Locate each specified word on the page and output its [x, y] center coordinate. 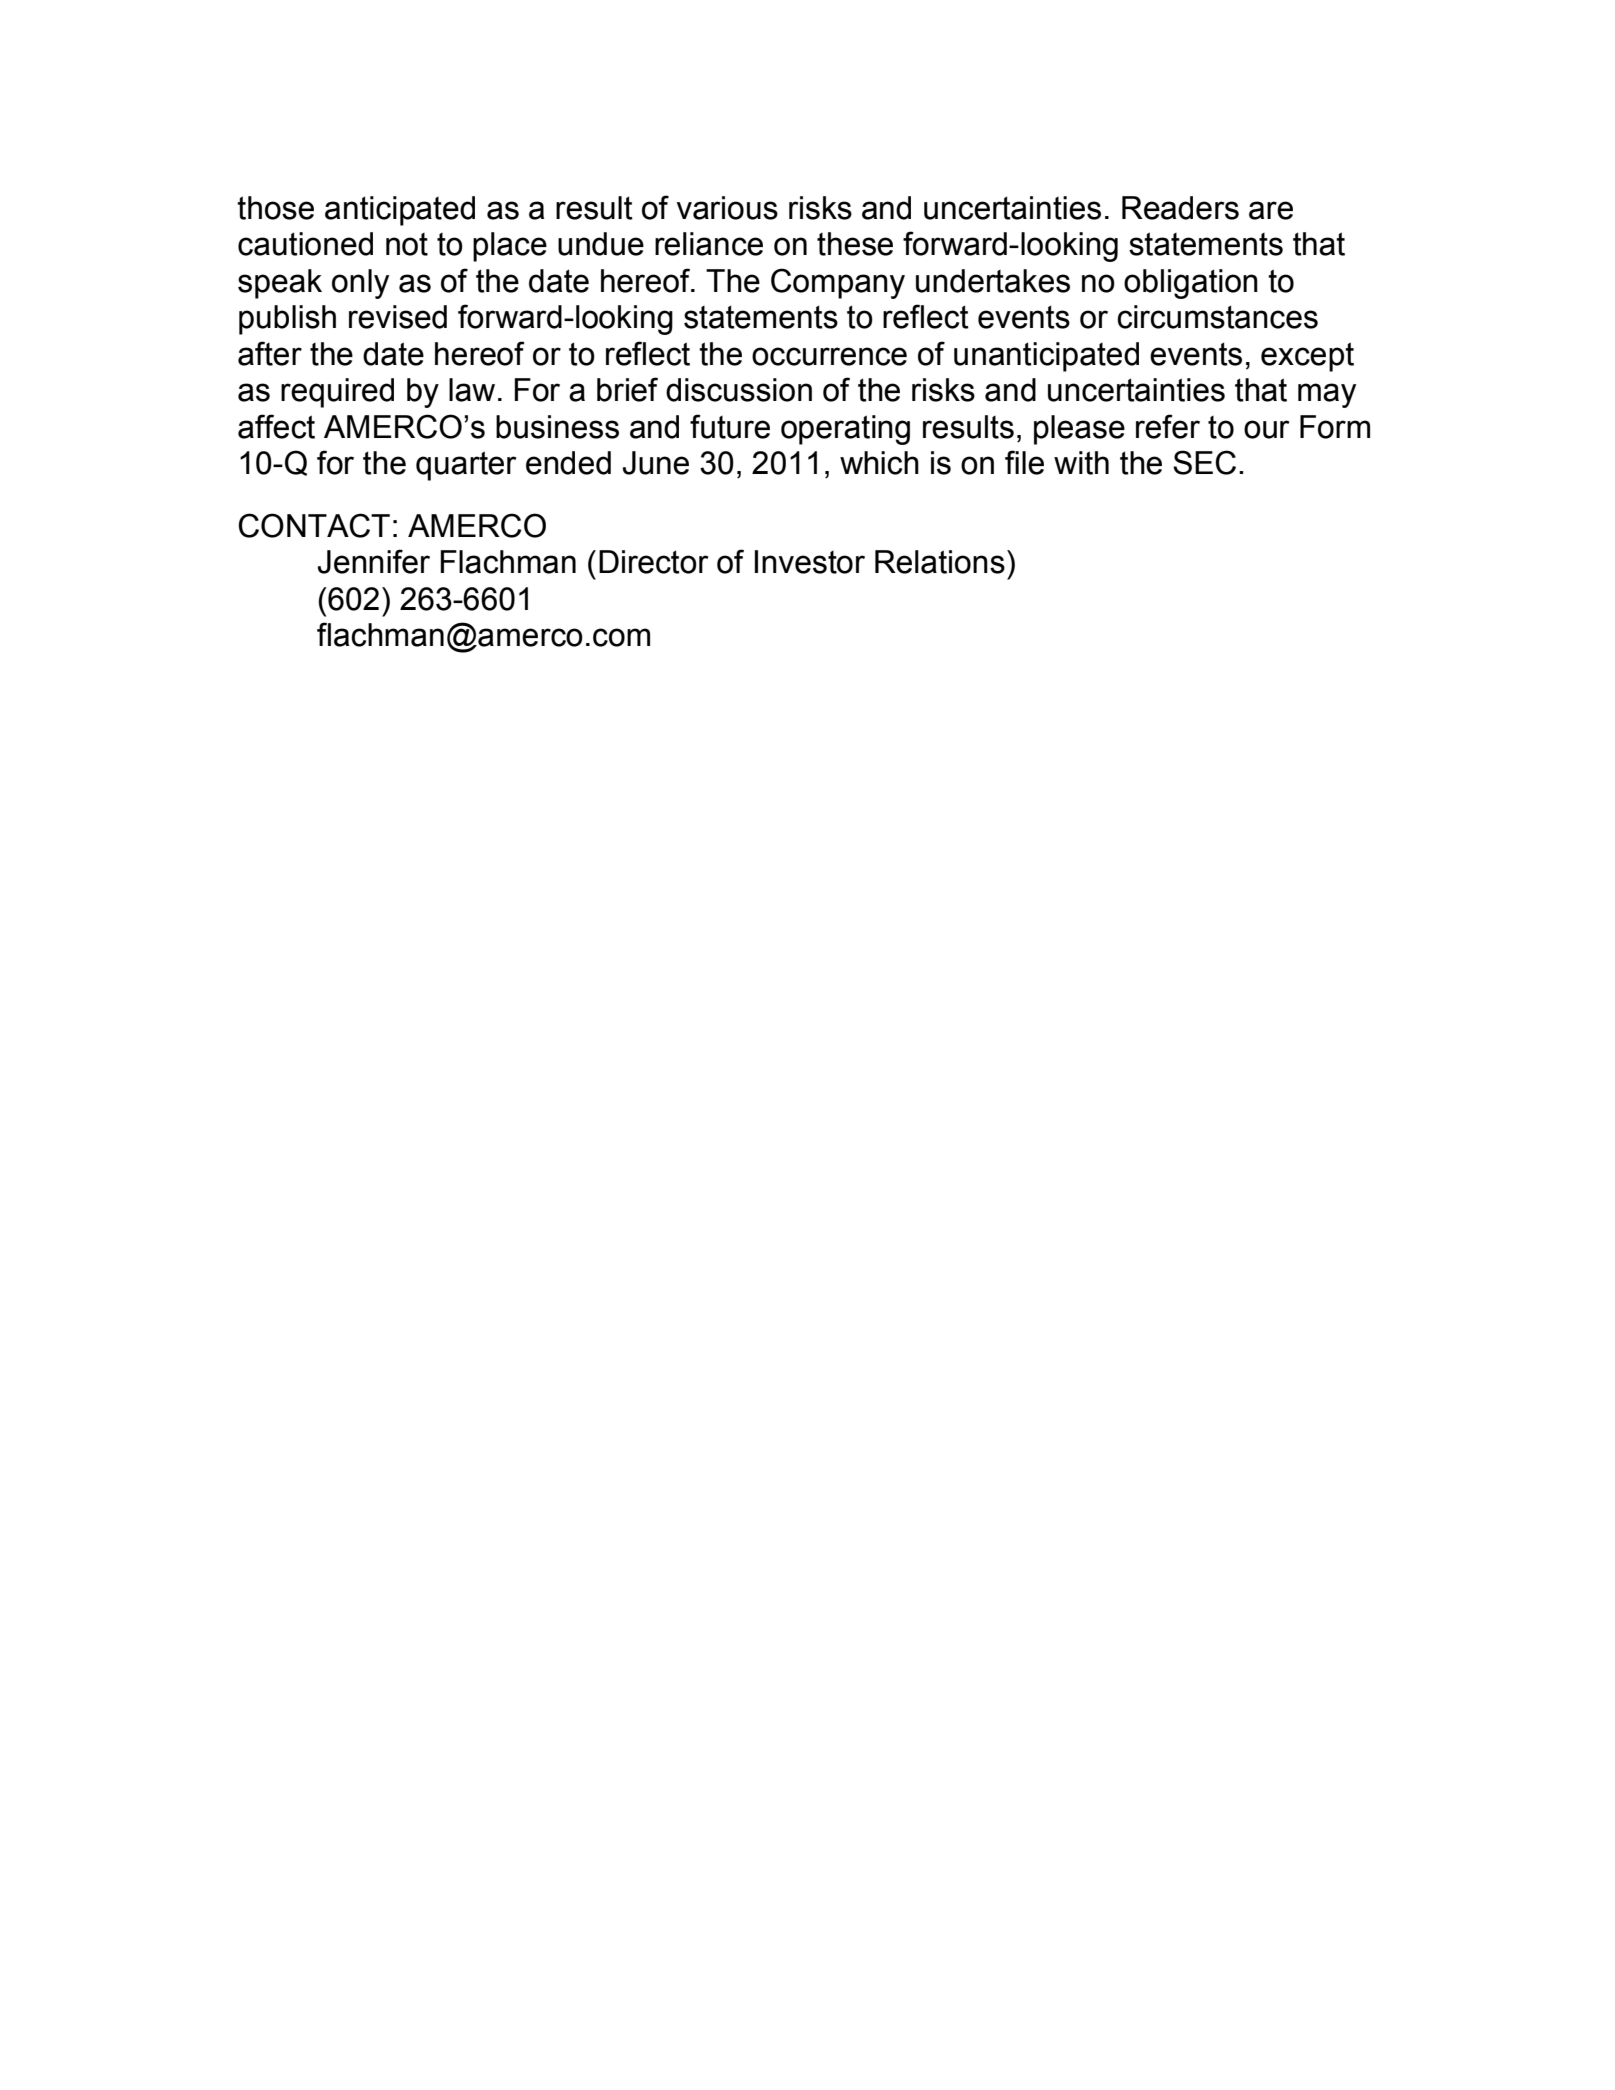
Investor [810, 562]
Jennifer [374, 561]
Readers [1180, 208]
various [727, 208]
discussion [739, 390]
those [275, 208]
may [1327, 395]
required [337, 393]
